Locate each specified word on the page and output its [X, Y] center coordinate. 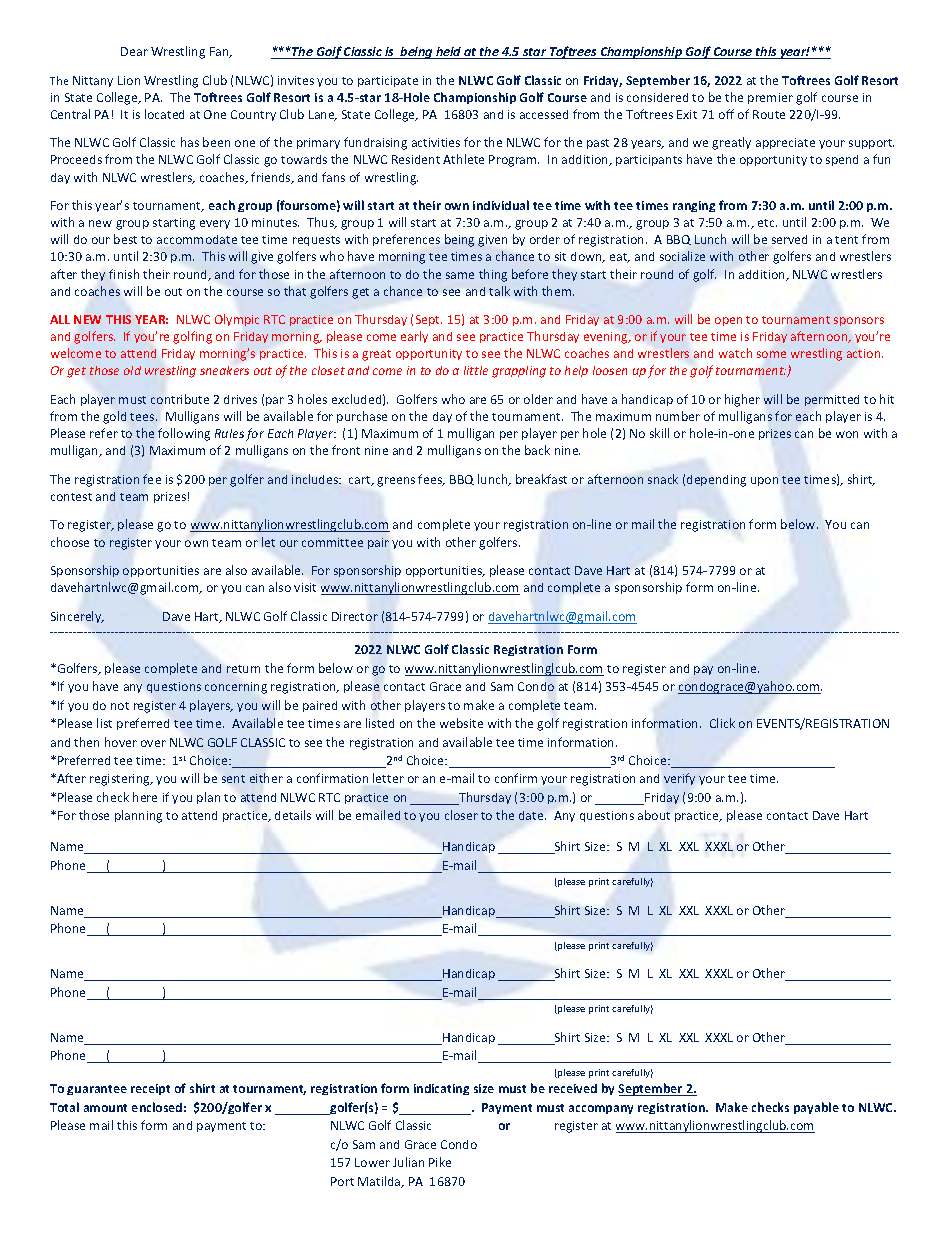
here [145, 797]
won [847, 434]
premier [770, 98]
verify [679, 779]
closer [461, 815]
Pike [440, 1162]
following [184, 434]
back [537, 450]
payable [816, 1108]
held [449, 53]
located [164, 114]
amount [105, 1108]
